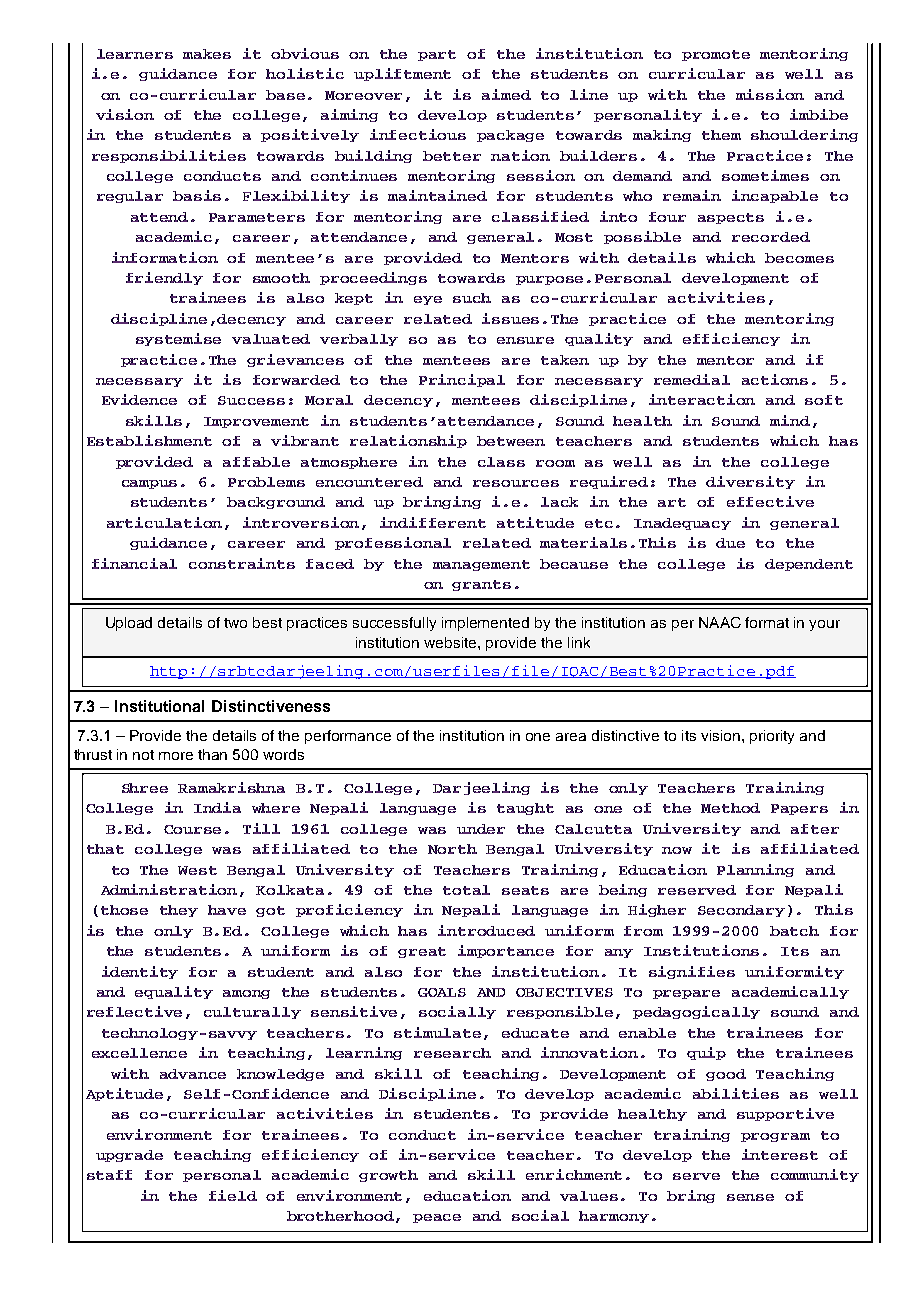 The image size is (924, 1308). I want to click on makes, so click(207, 54).
